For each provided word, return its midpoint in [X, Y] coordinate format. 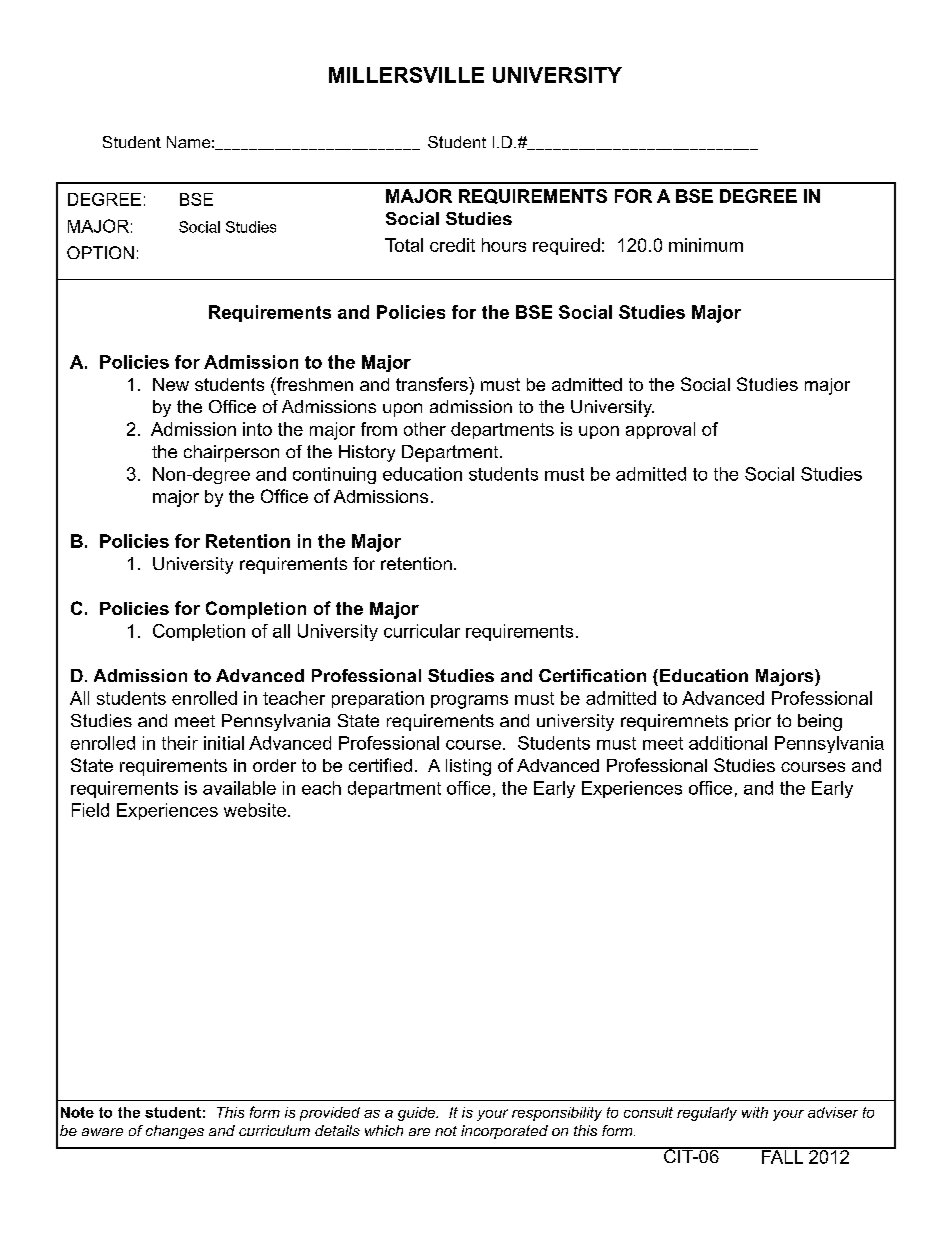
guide [418, 1114]
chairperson [231, 453]
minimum [706, 245]
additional [728, 743]
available [239, 788]
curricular [422, 631]
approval [660, 430]
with [755, 1112]
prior [753, 722]
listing [468, 767]
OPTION [100, 252]
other [425, 429]
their [180, 743]
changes [175, 1132]
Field [90, 810]
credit [452, 245]
